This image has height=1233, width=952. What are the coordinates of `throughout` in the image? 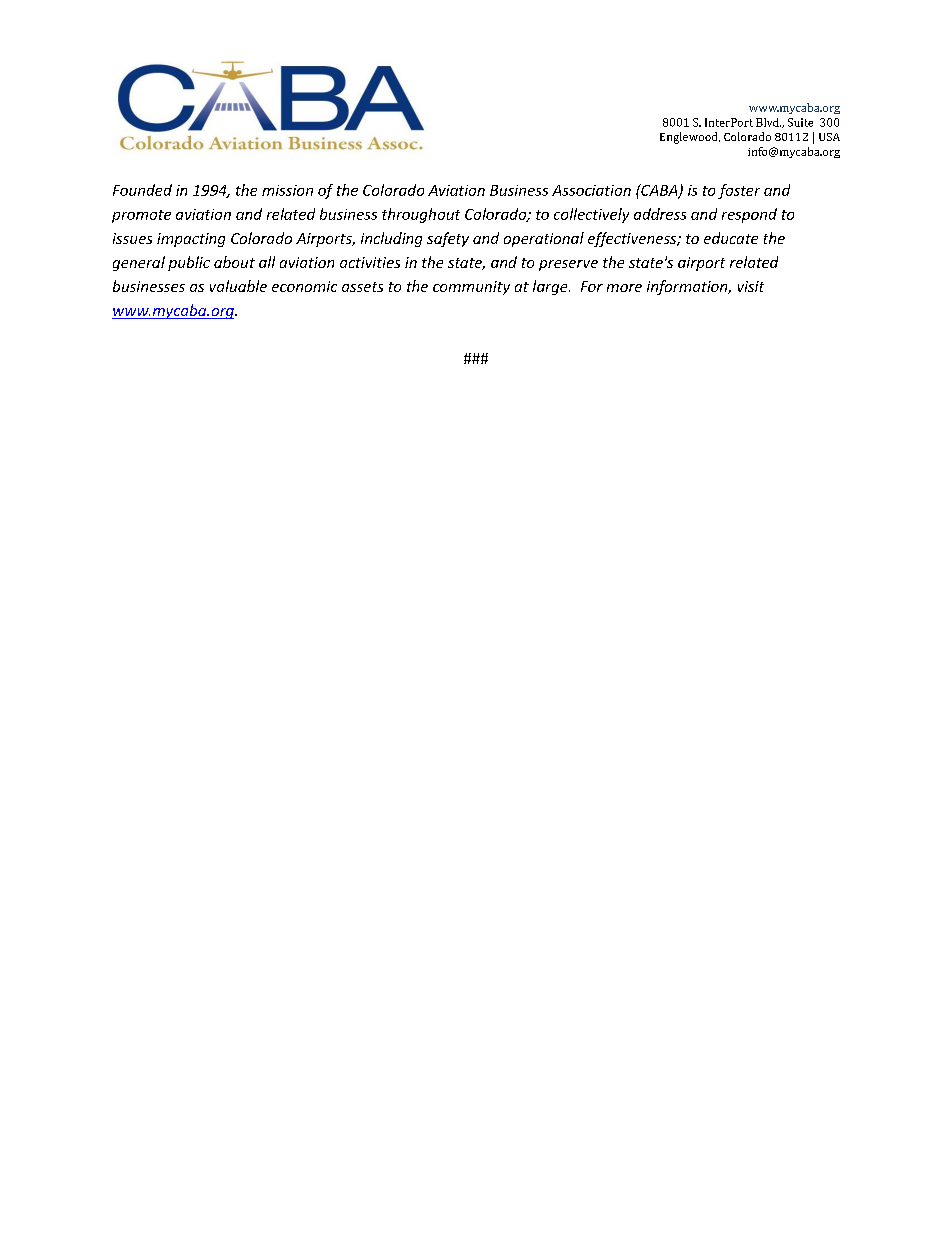 It's located at (421, 215).
